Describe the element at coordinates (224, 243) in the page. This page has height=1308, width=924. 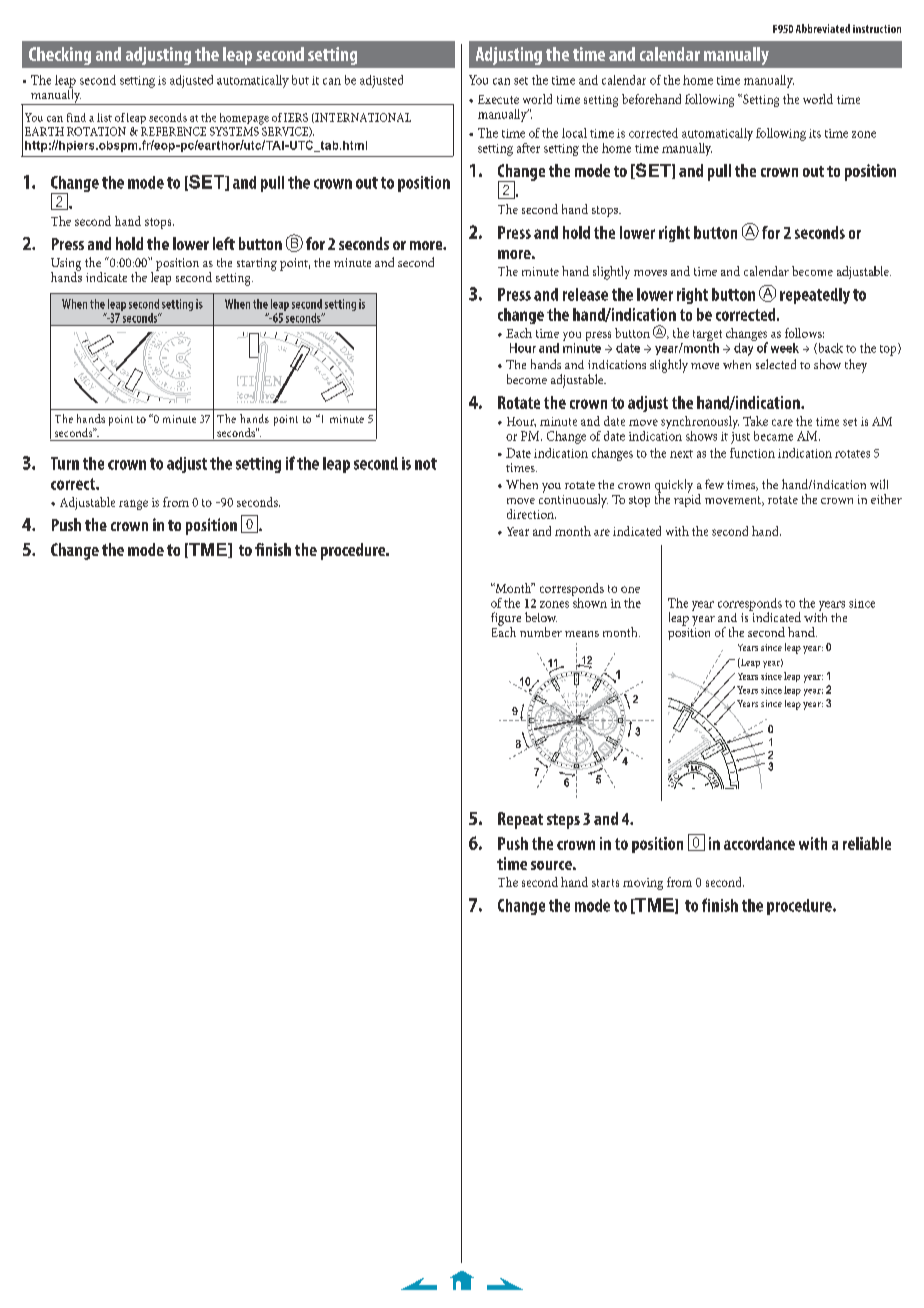
I see `left` at that location.
